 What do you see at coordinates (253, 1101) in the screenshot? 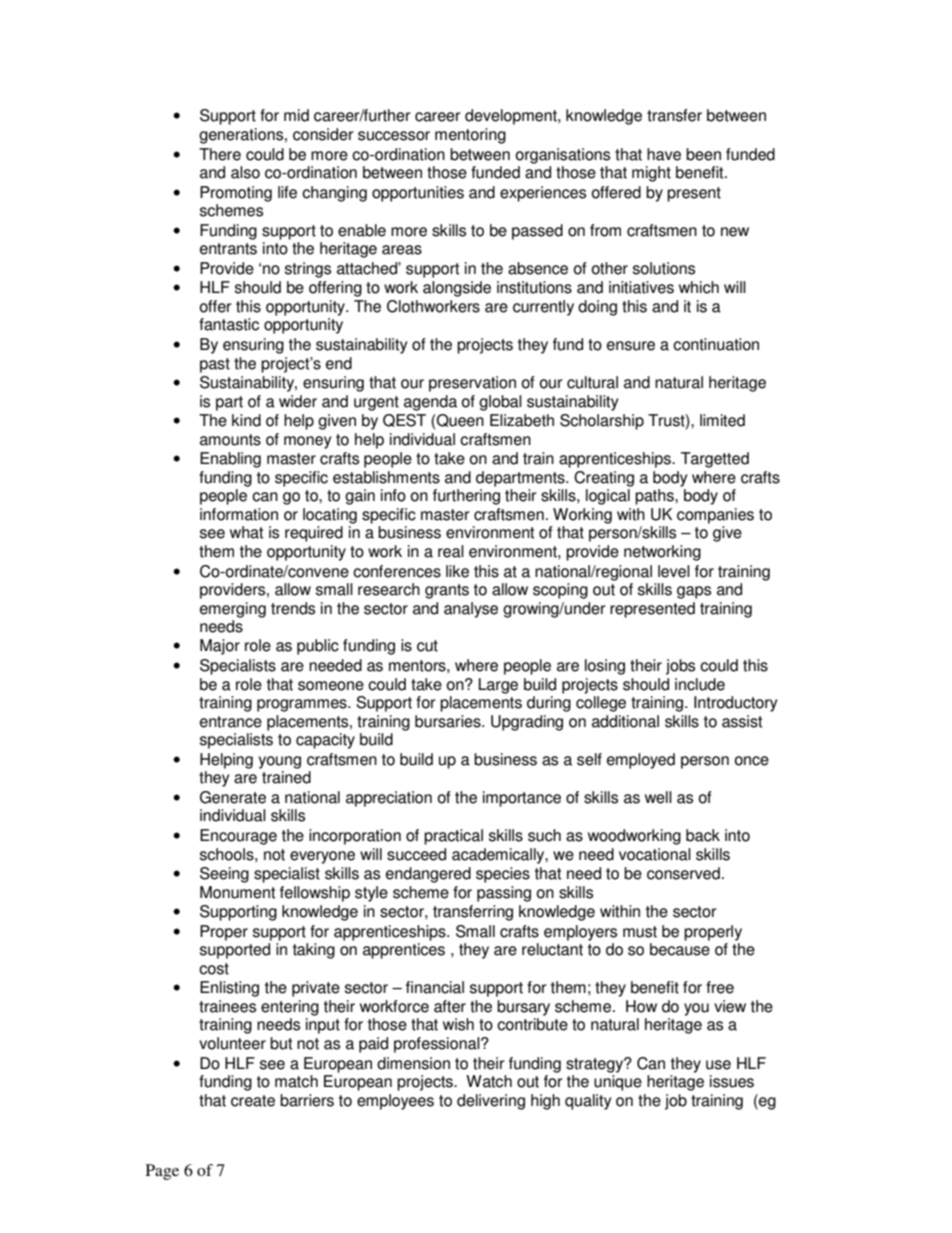
I see `create` at bounding box center [253, 1101].
